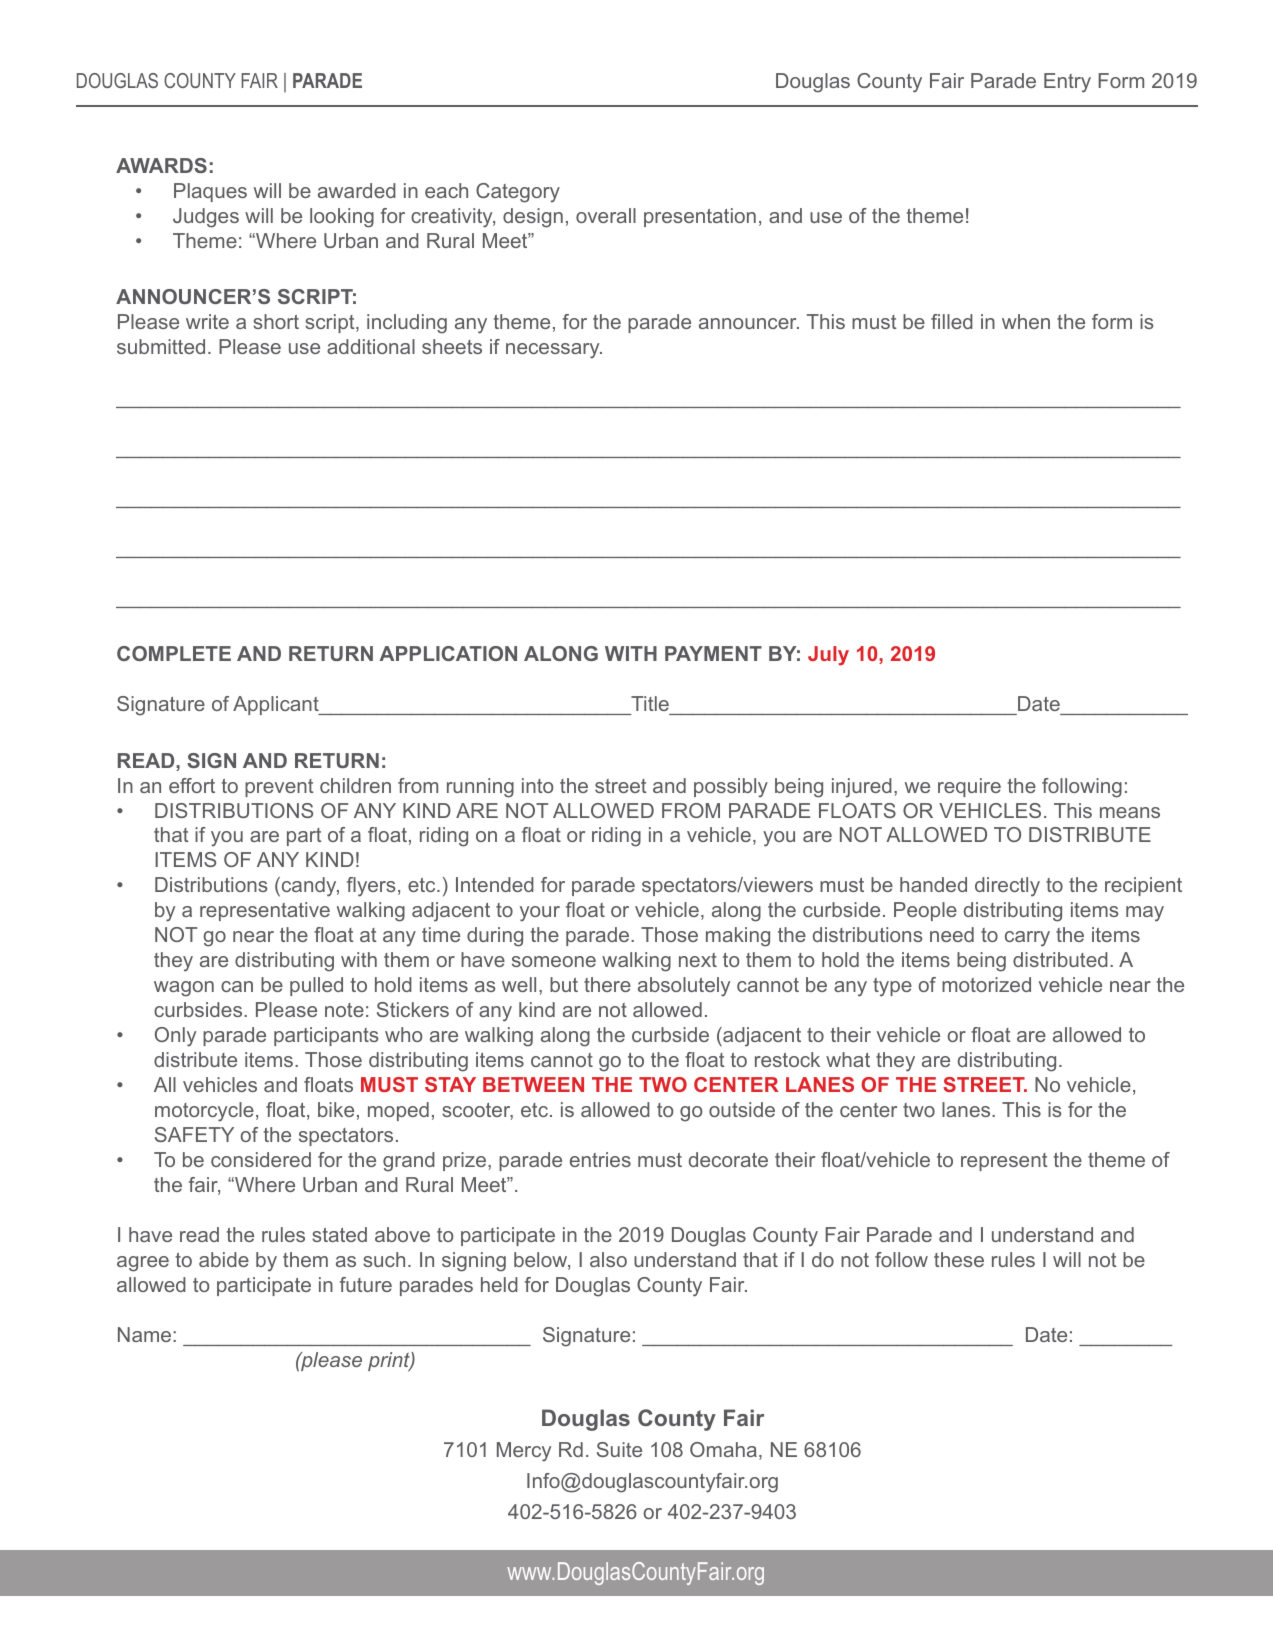 This screenshot has height=1648, width=1273. Describe the element at coordinates (828, 656) in the screenshot. I see `July` at that location.
